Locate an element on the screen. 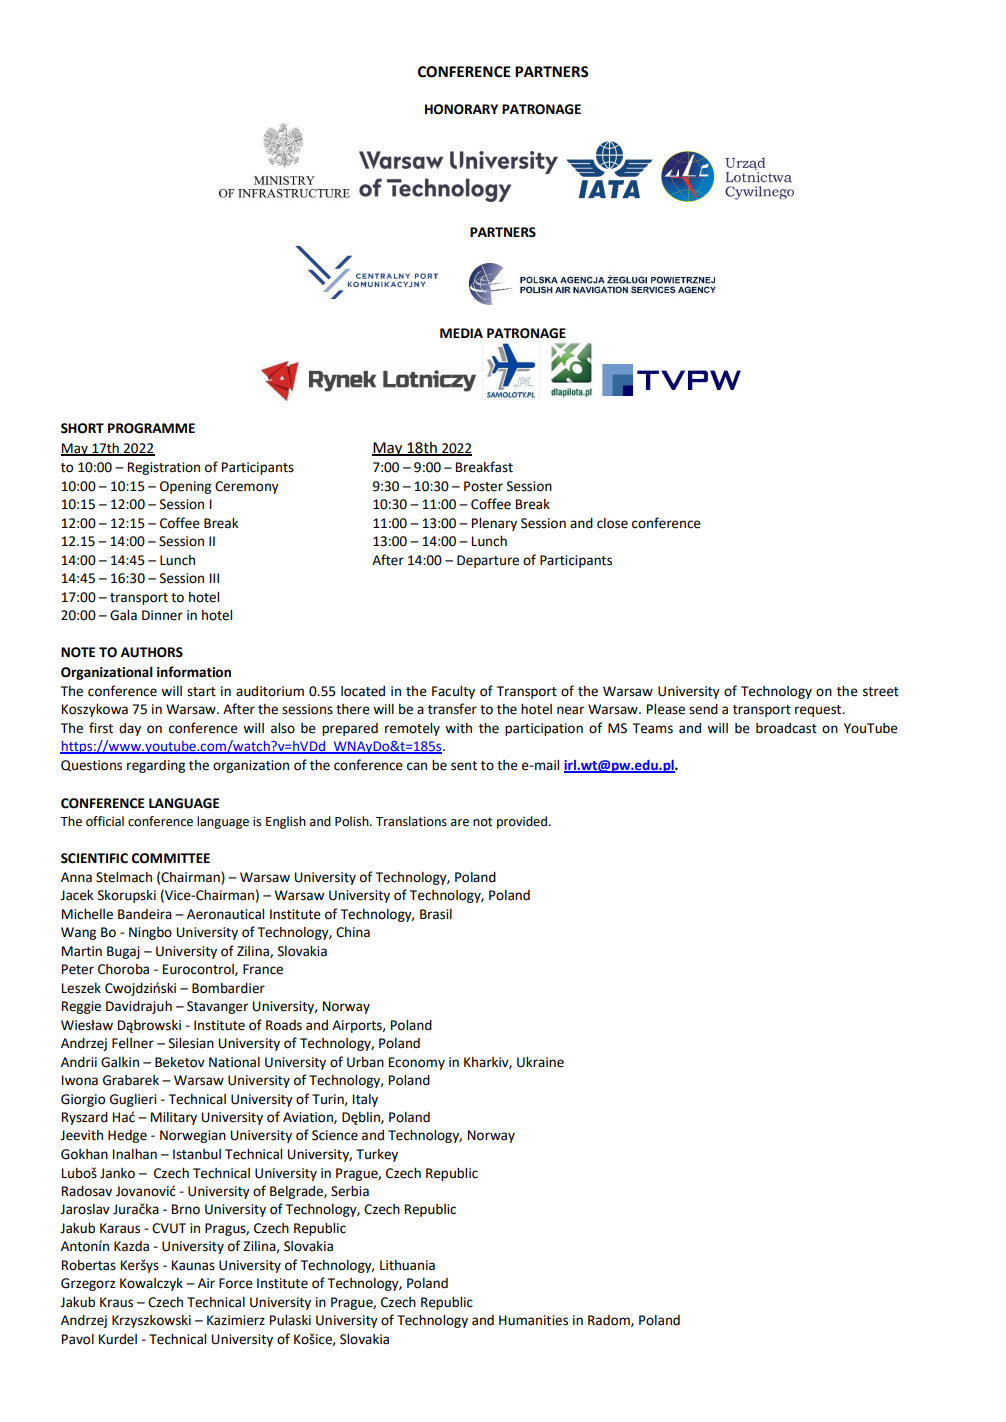 This screenshot has width=1006, height=1422. MEDIA is located at coordinates (461, 333).
